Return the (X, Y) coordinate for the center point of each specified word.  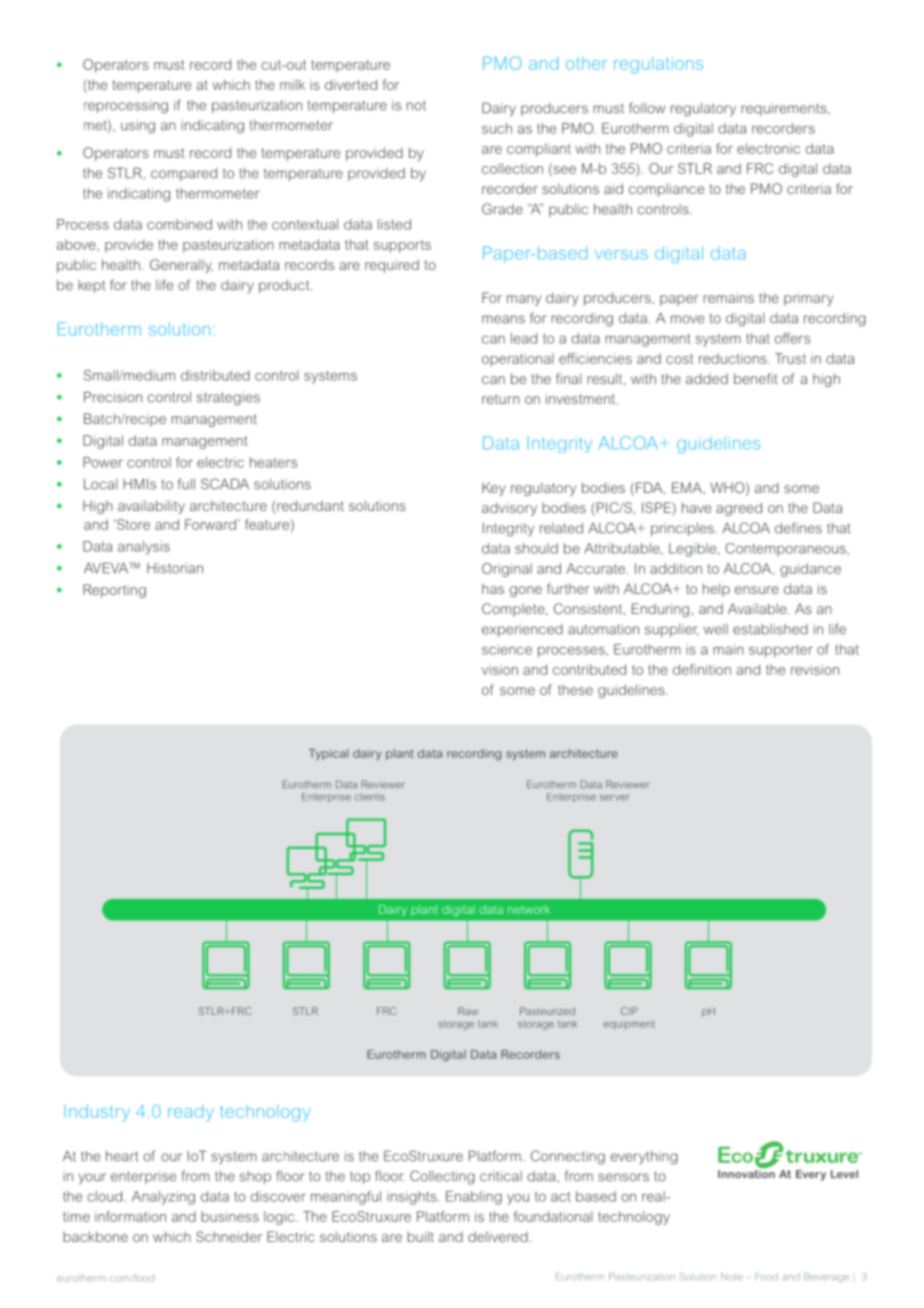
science (507, 649)
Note (732, 1277)
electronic (768, 148)
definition (702, 669)
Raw (468, 1011)
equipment (629, 1025)
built (420, 1236)
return (501, 399)
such (497, 128)
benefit (756, 378)
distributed (215, 375)
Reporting (114, 591)
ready (191, 1113)
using (138, 127)
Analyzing (163, 1198)
